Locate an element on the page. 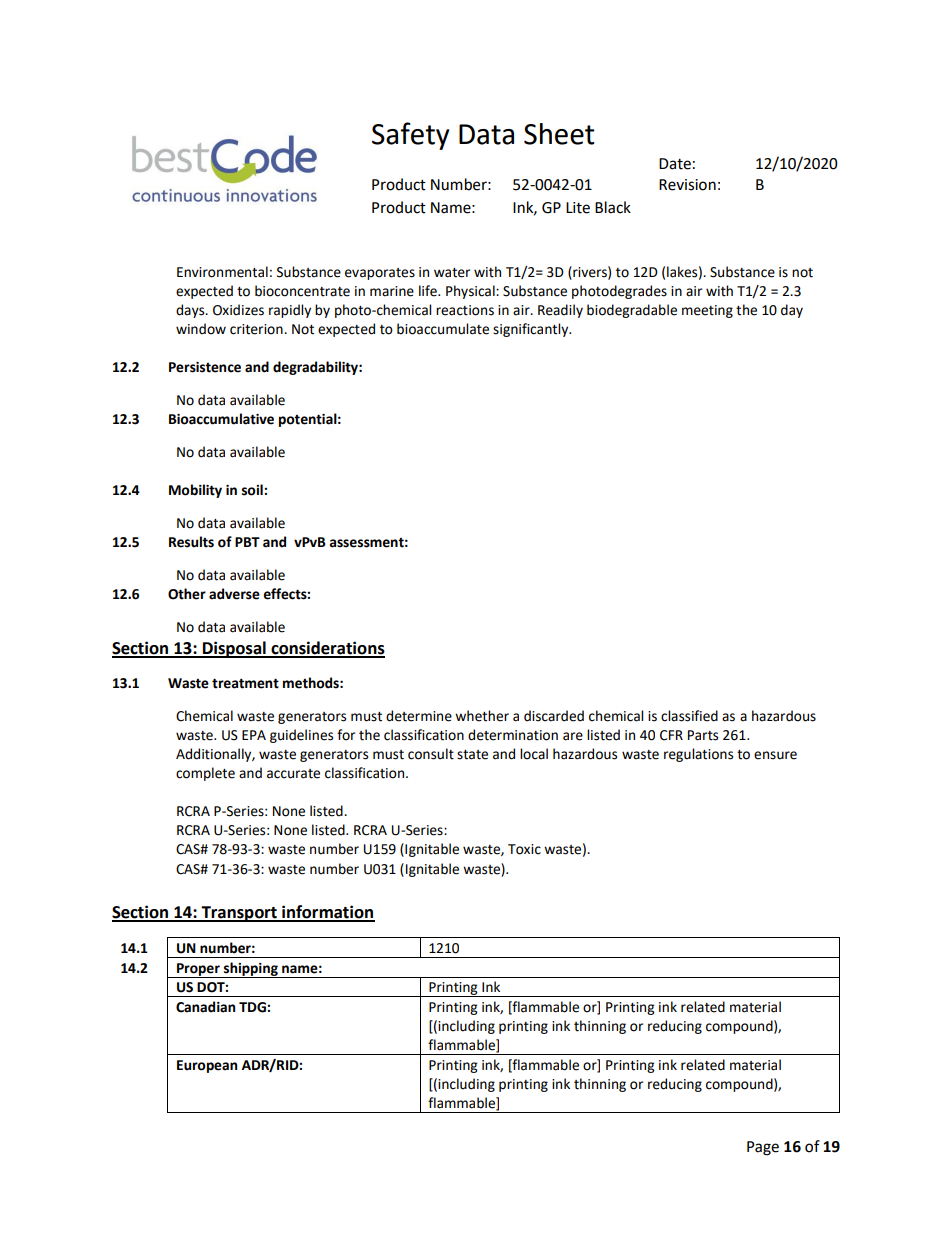 The width and height of the page is (952, 1233). Environmental is located at coordinates (222, 272).
